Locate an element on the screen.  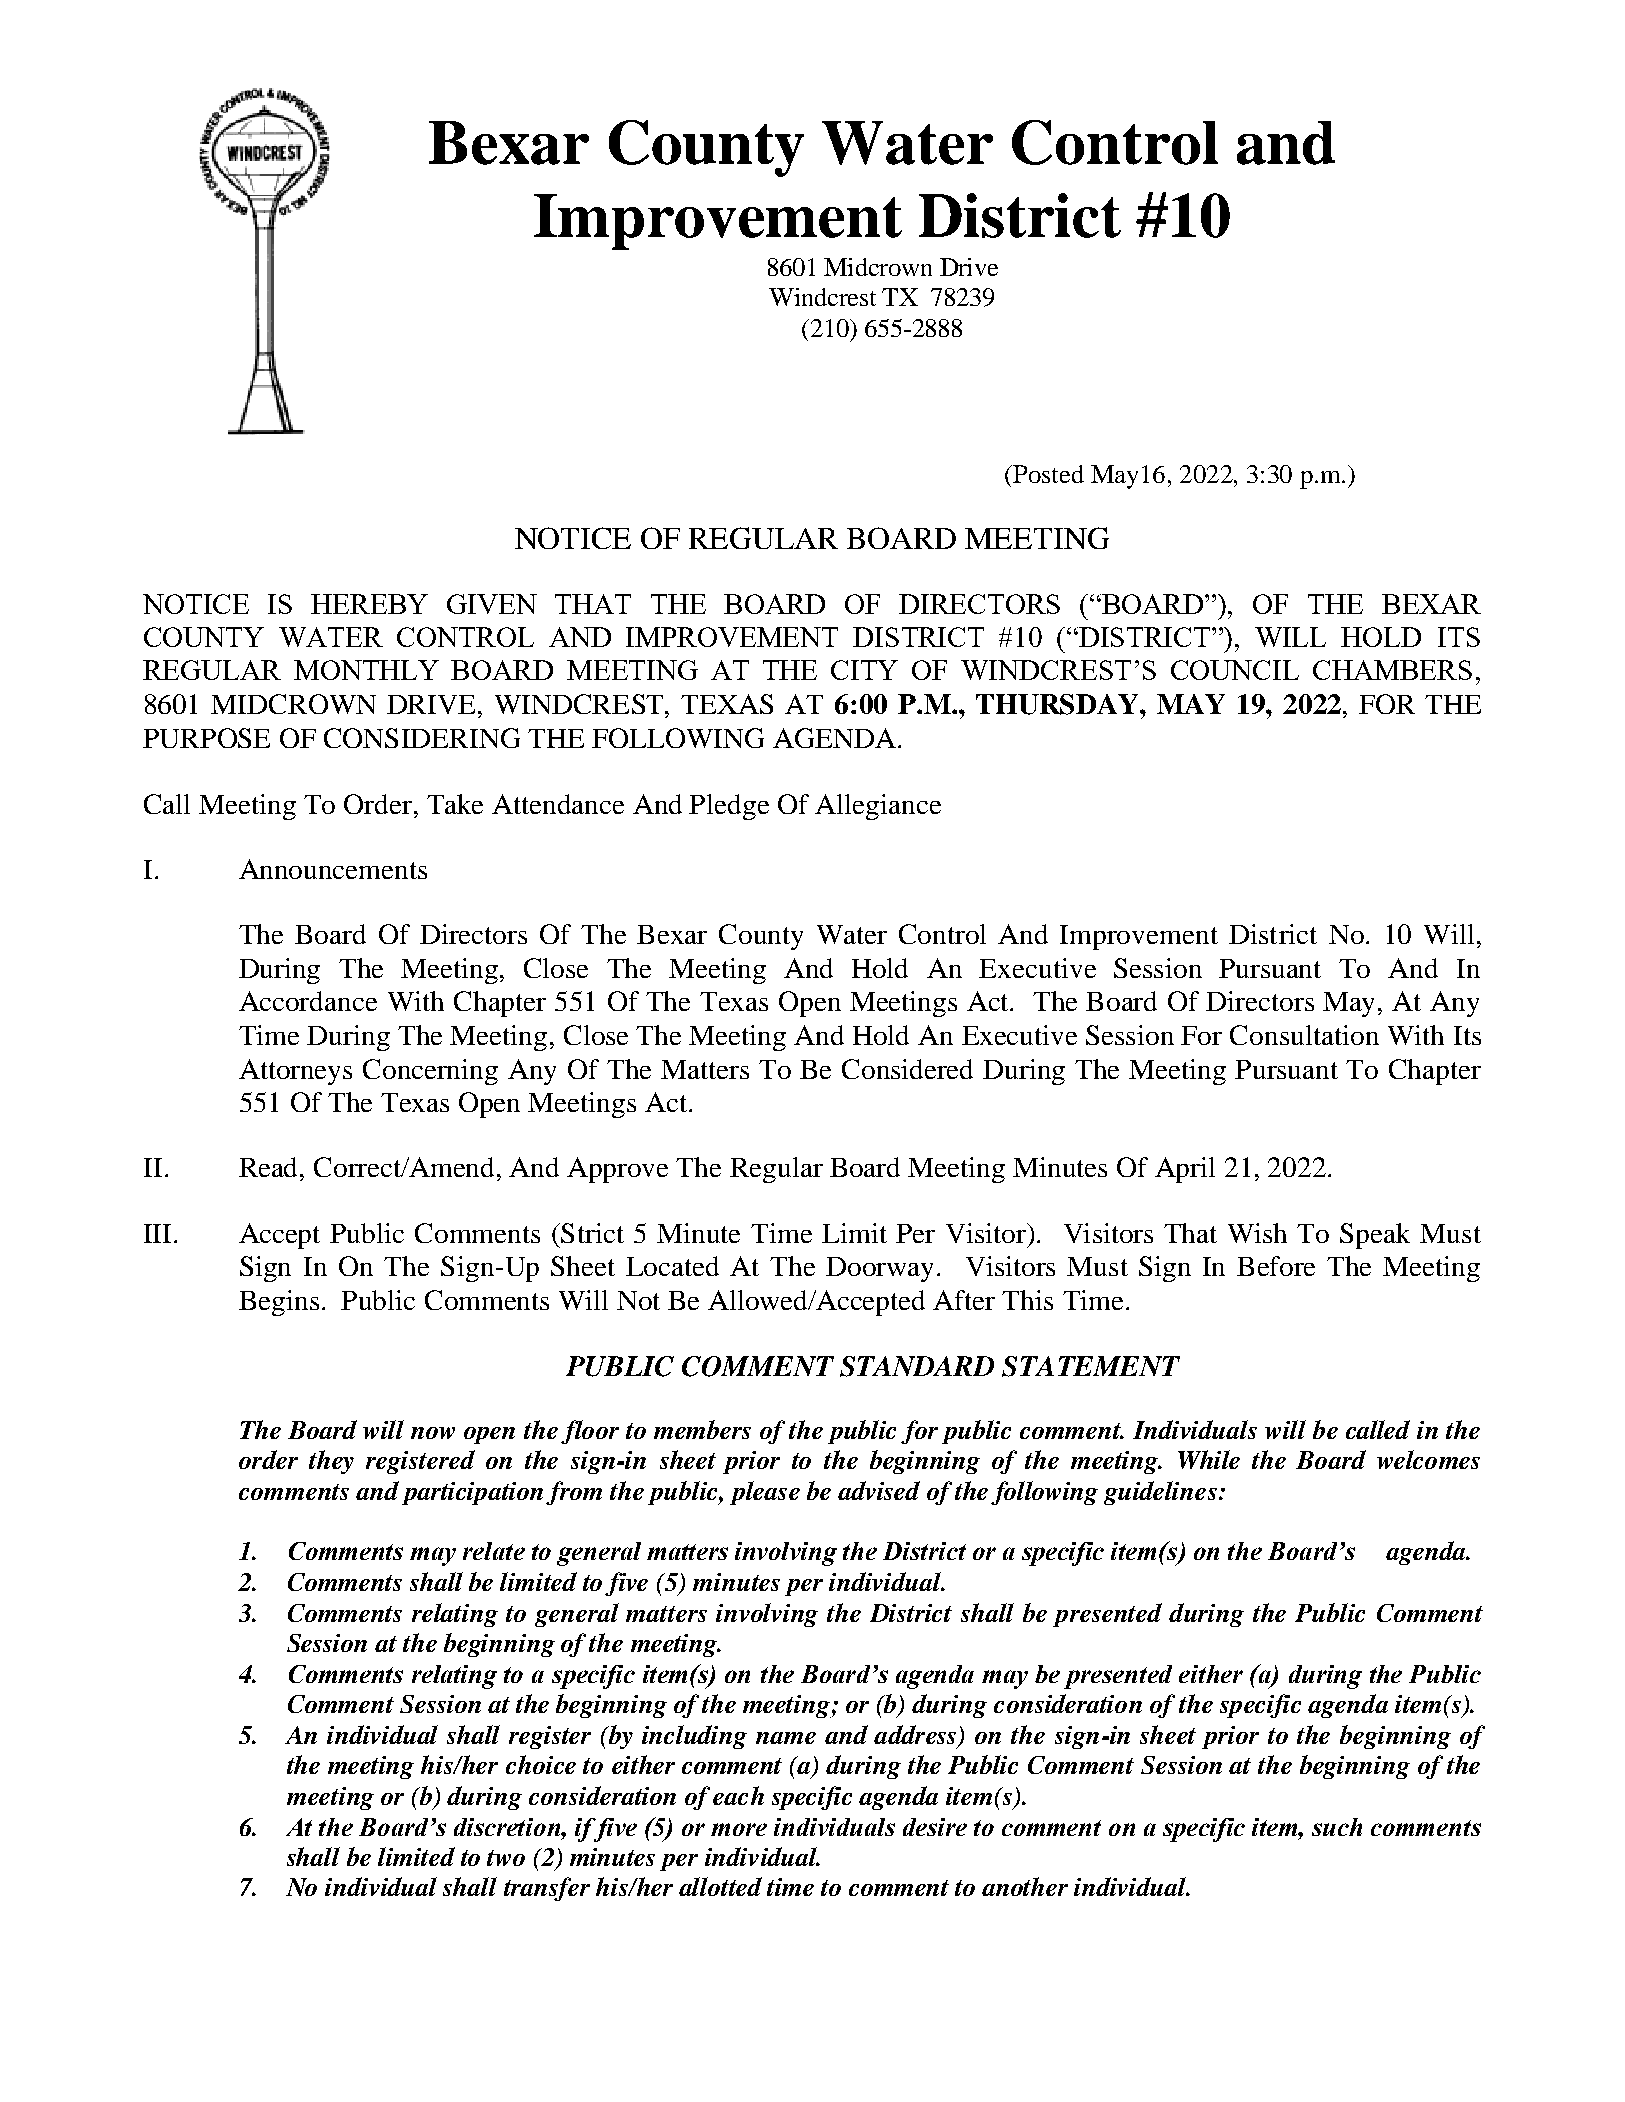
COUNCIL is located at coordinates (1235, 670).
